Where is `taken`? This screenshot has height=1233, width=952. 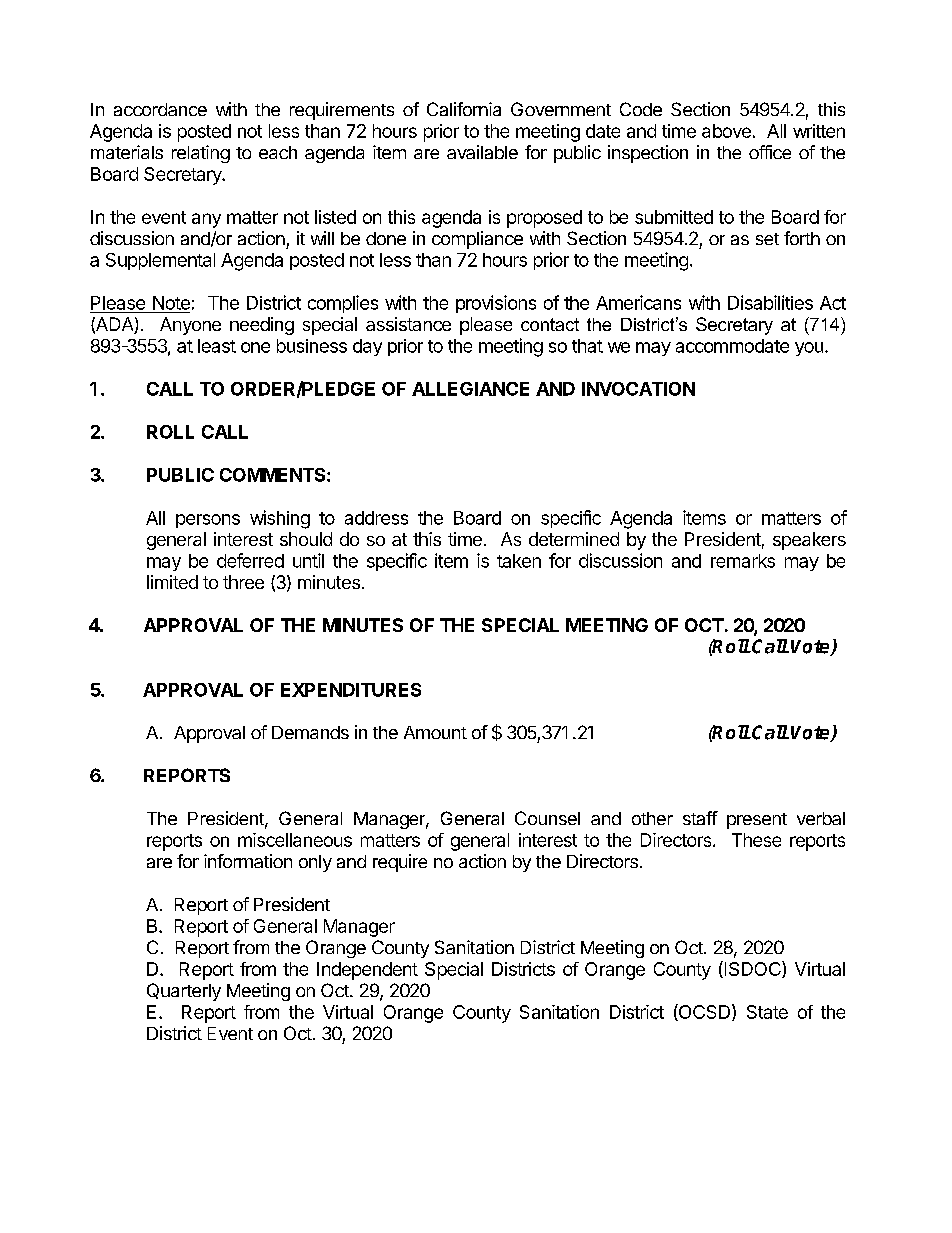
taken is located at coordinates (519, 561).
